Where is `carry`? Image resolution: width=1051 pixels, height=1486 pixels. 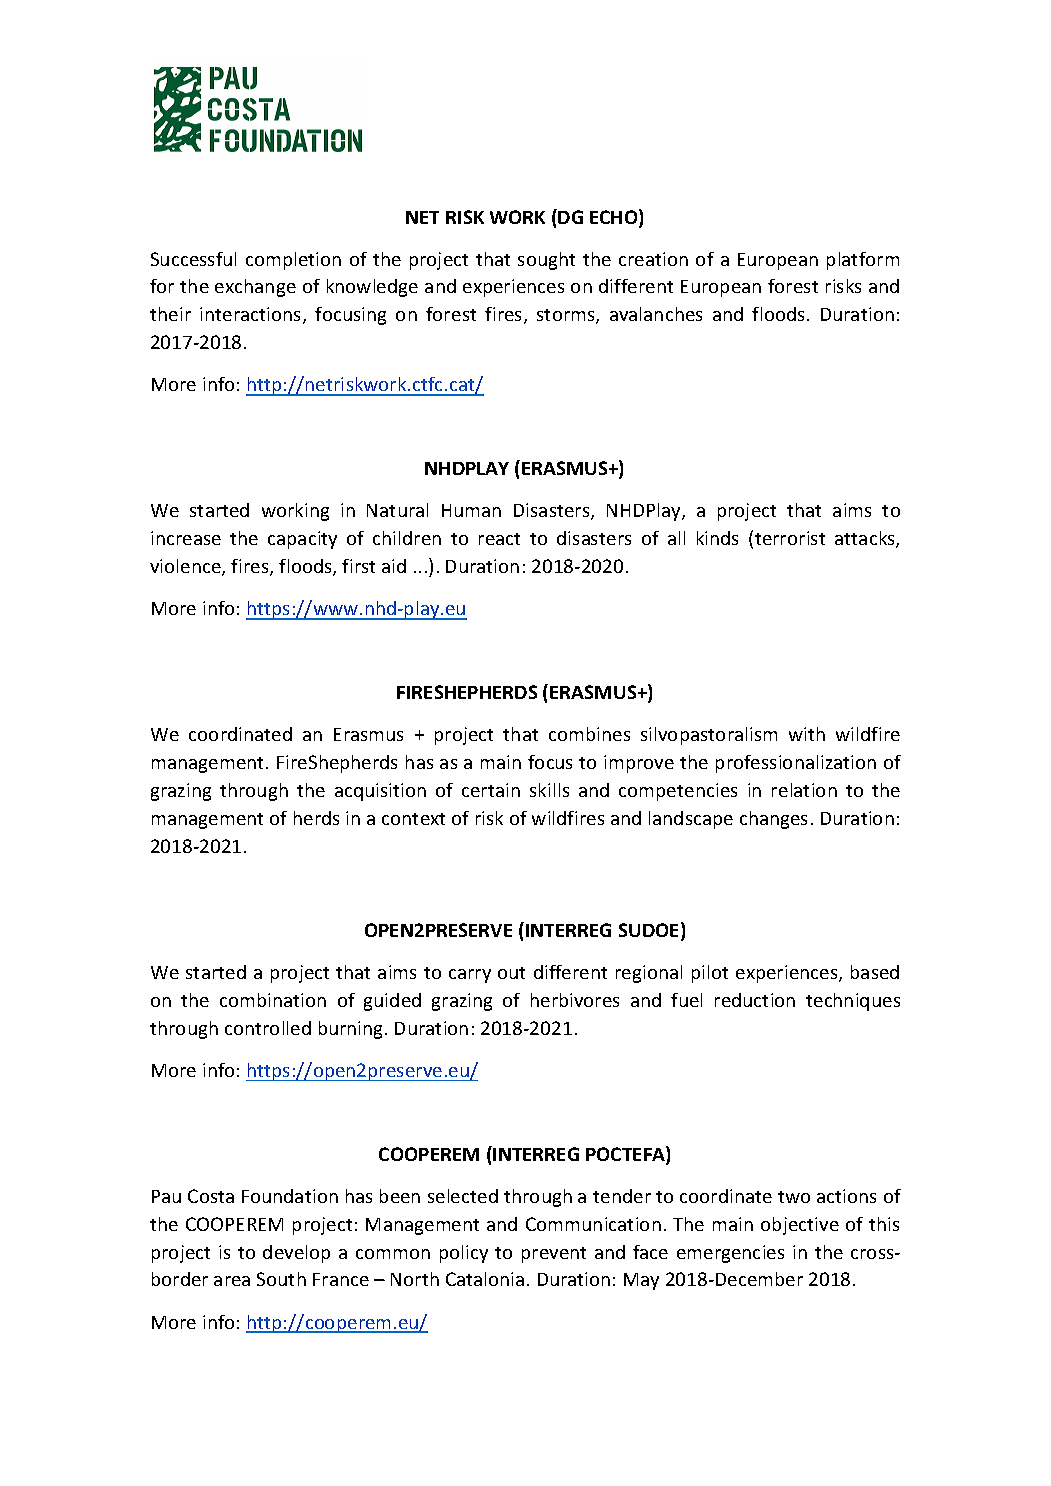
carry is located at coordinates (470, 976).
